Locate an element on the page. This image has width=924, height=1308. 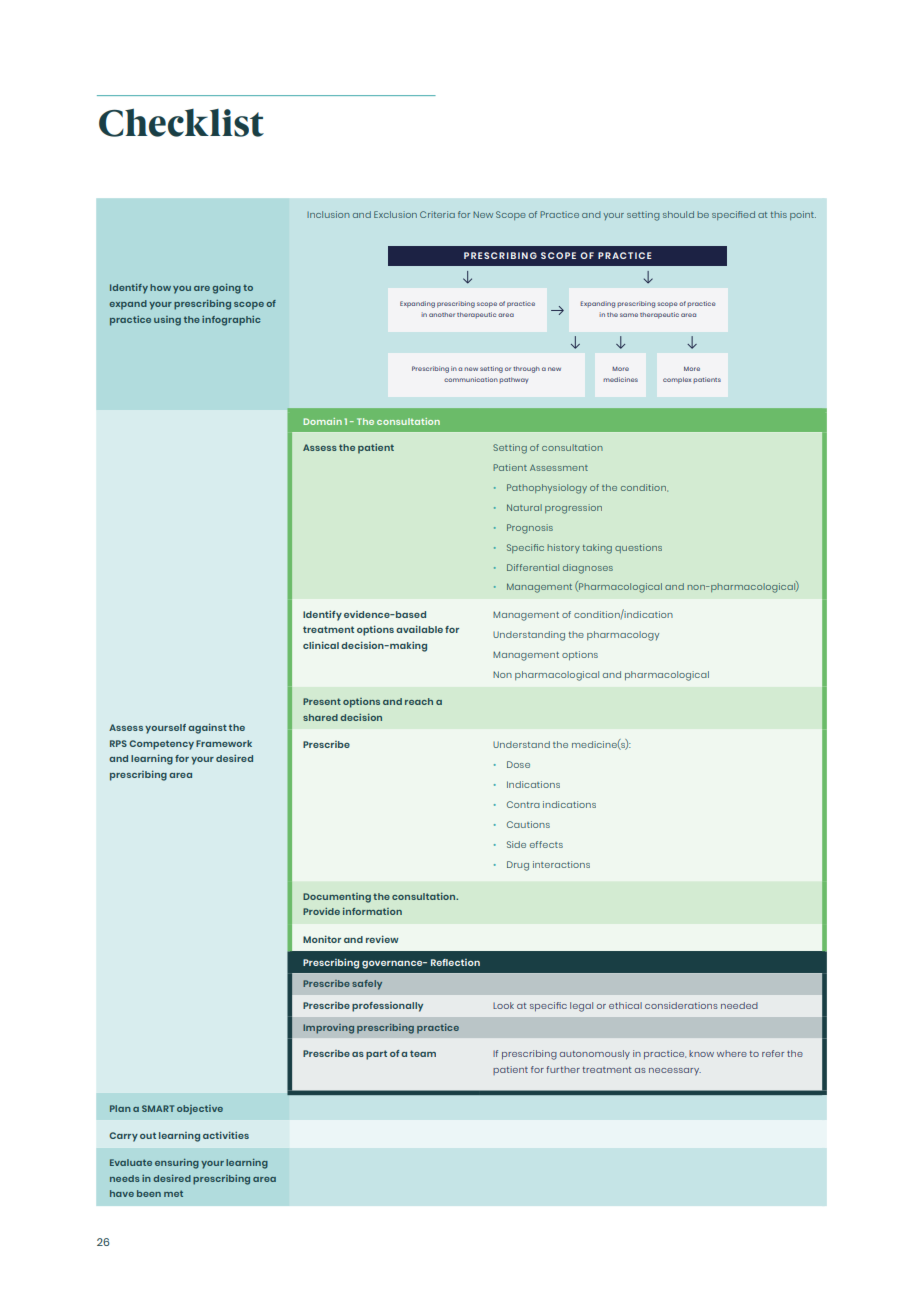
against is located at coordinates (207, 728).
